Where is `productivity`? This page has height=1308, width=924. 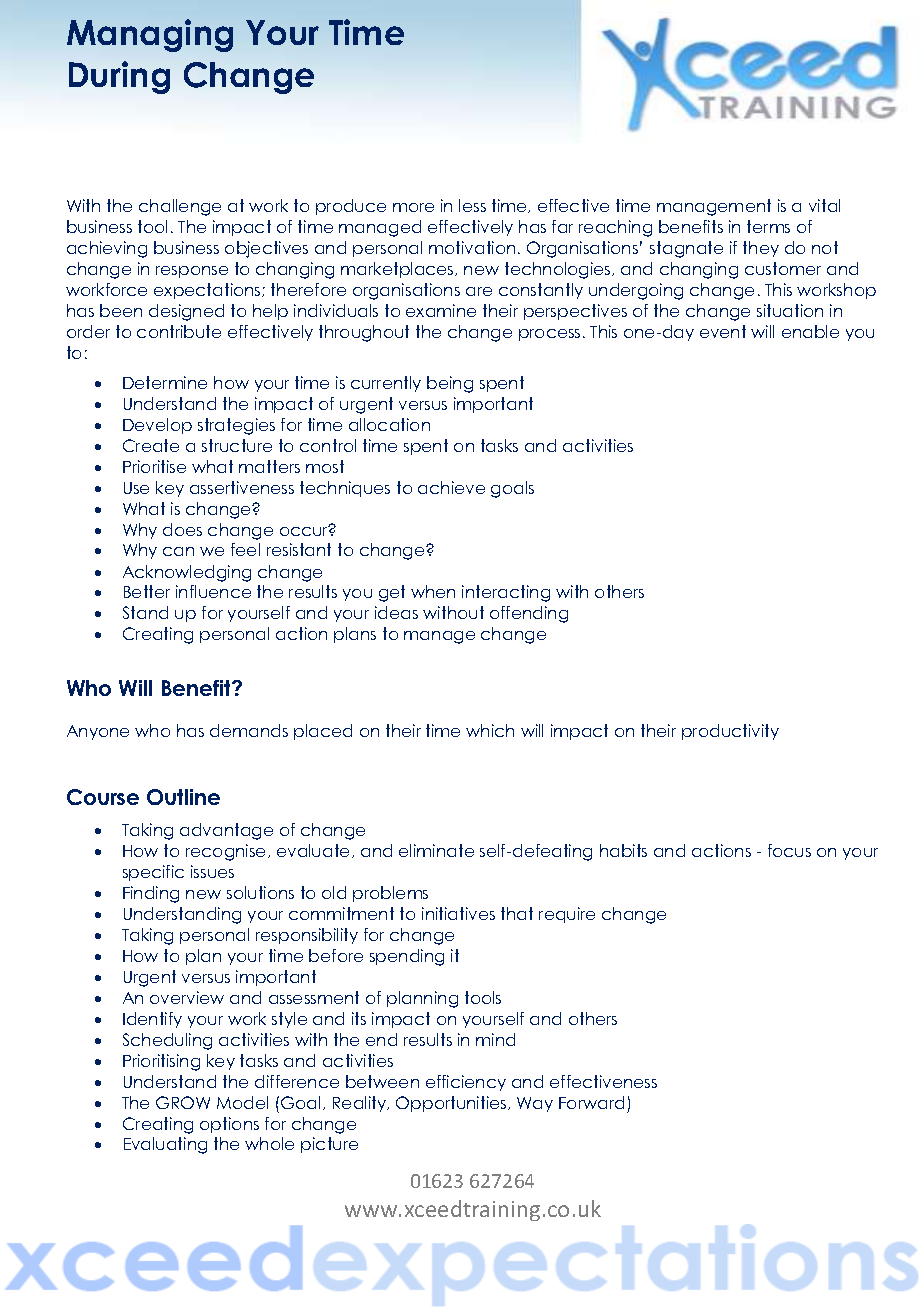 productivity is located at coordinates (730, 732).
